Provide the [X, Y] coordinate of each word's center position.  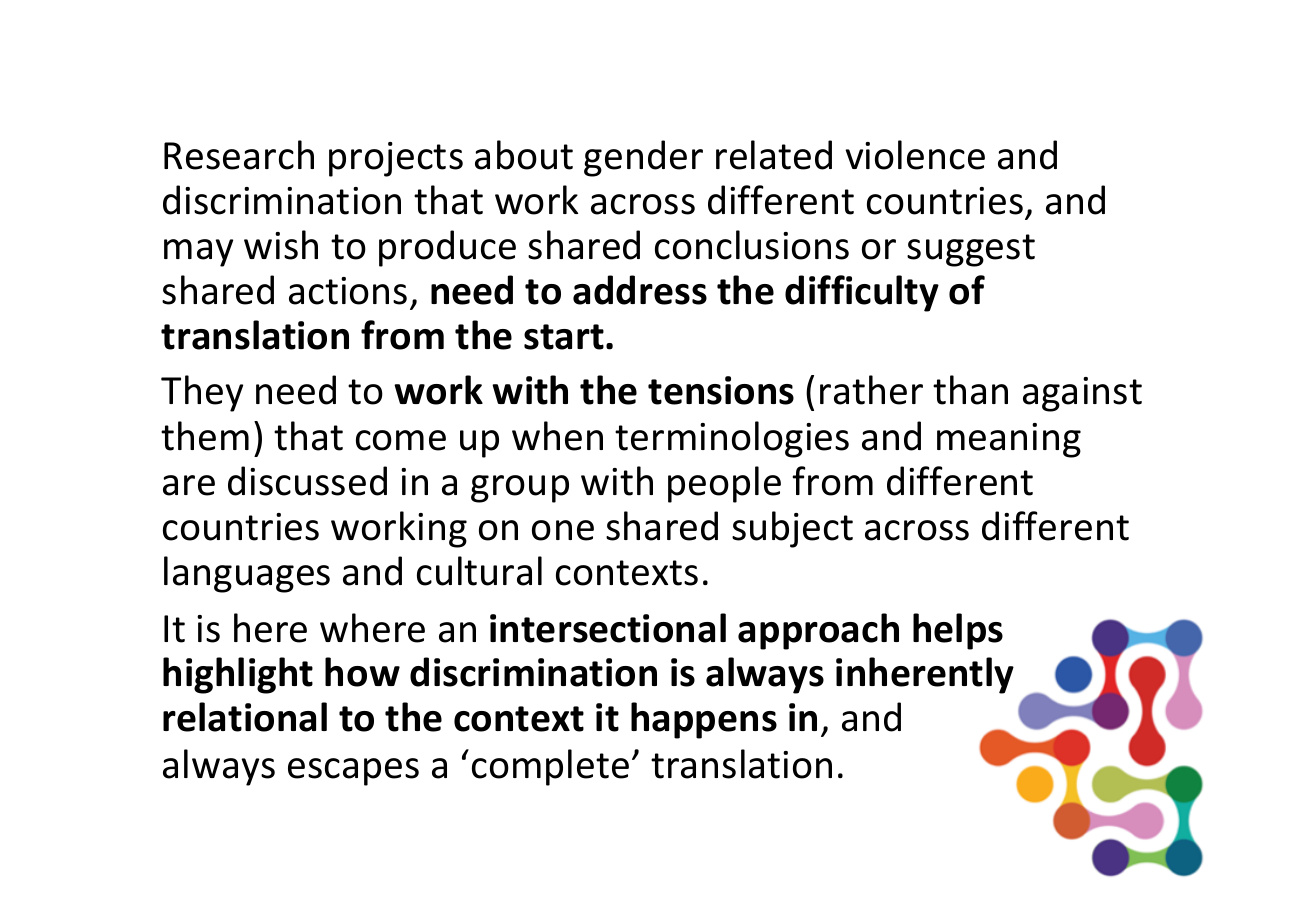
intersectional [608, 628]
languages [247, 574]
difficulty [862, 293]
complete [550, 767]
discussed [307, 481]
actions [348, 291]
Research [239, 155]
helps [958, 631]
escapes [353, 772]
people [724, 484]
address [640, 290]
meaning [1009, 440]
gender [643, 158]
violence [915, 155]
